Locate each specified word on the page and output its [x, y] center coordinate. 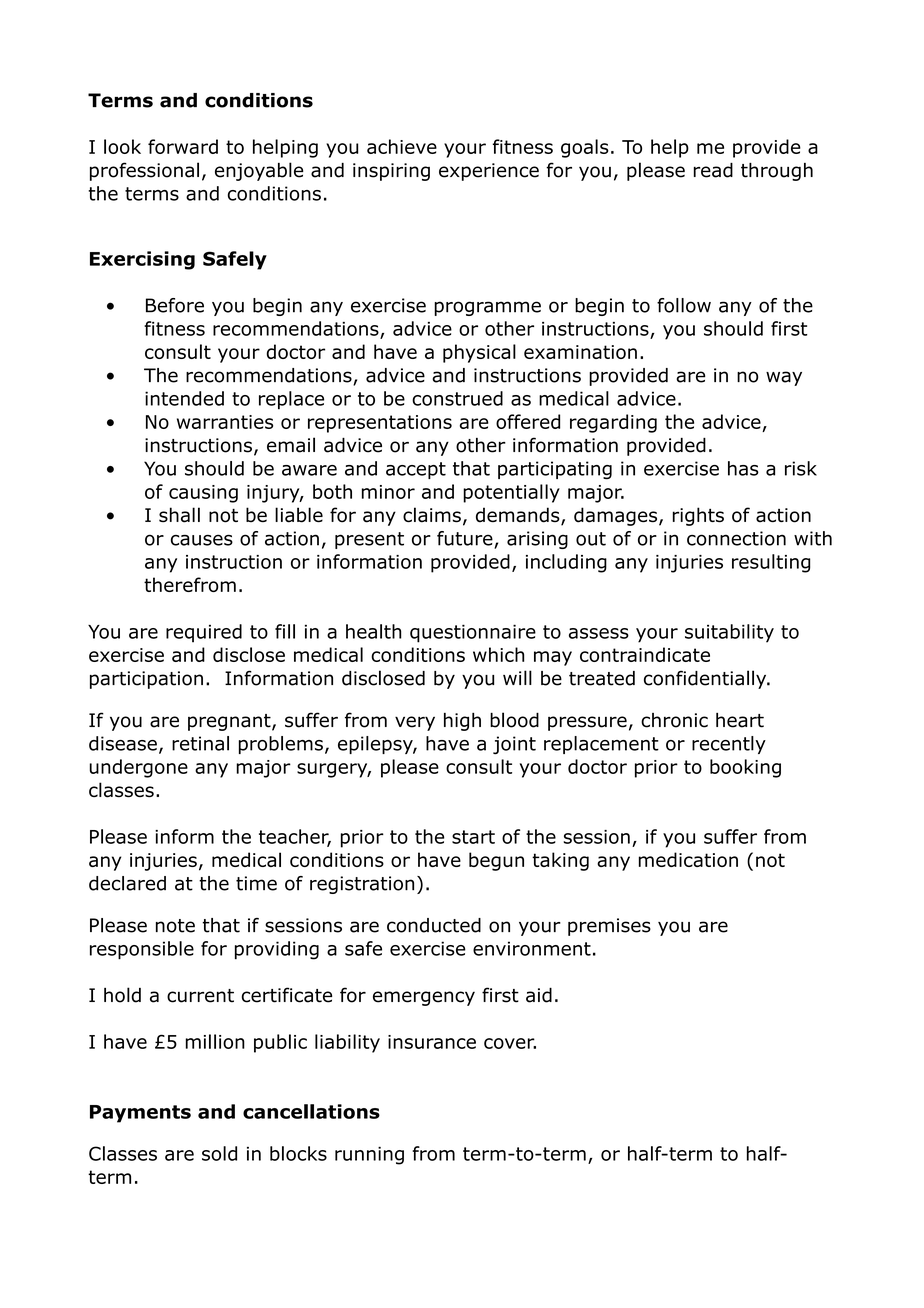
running [369, 1156]
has [743, 468]
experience [489, 172]
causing [203, 494]
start [473, 837]
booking [745, 768]
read [713, 170]
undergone [138, 768]
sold [219, 1153]
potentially [511, 493]
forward [183, 146]
